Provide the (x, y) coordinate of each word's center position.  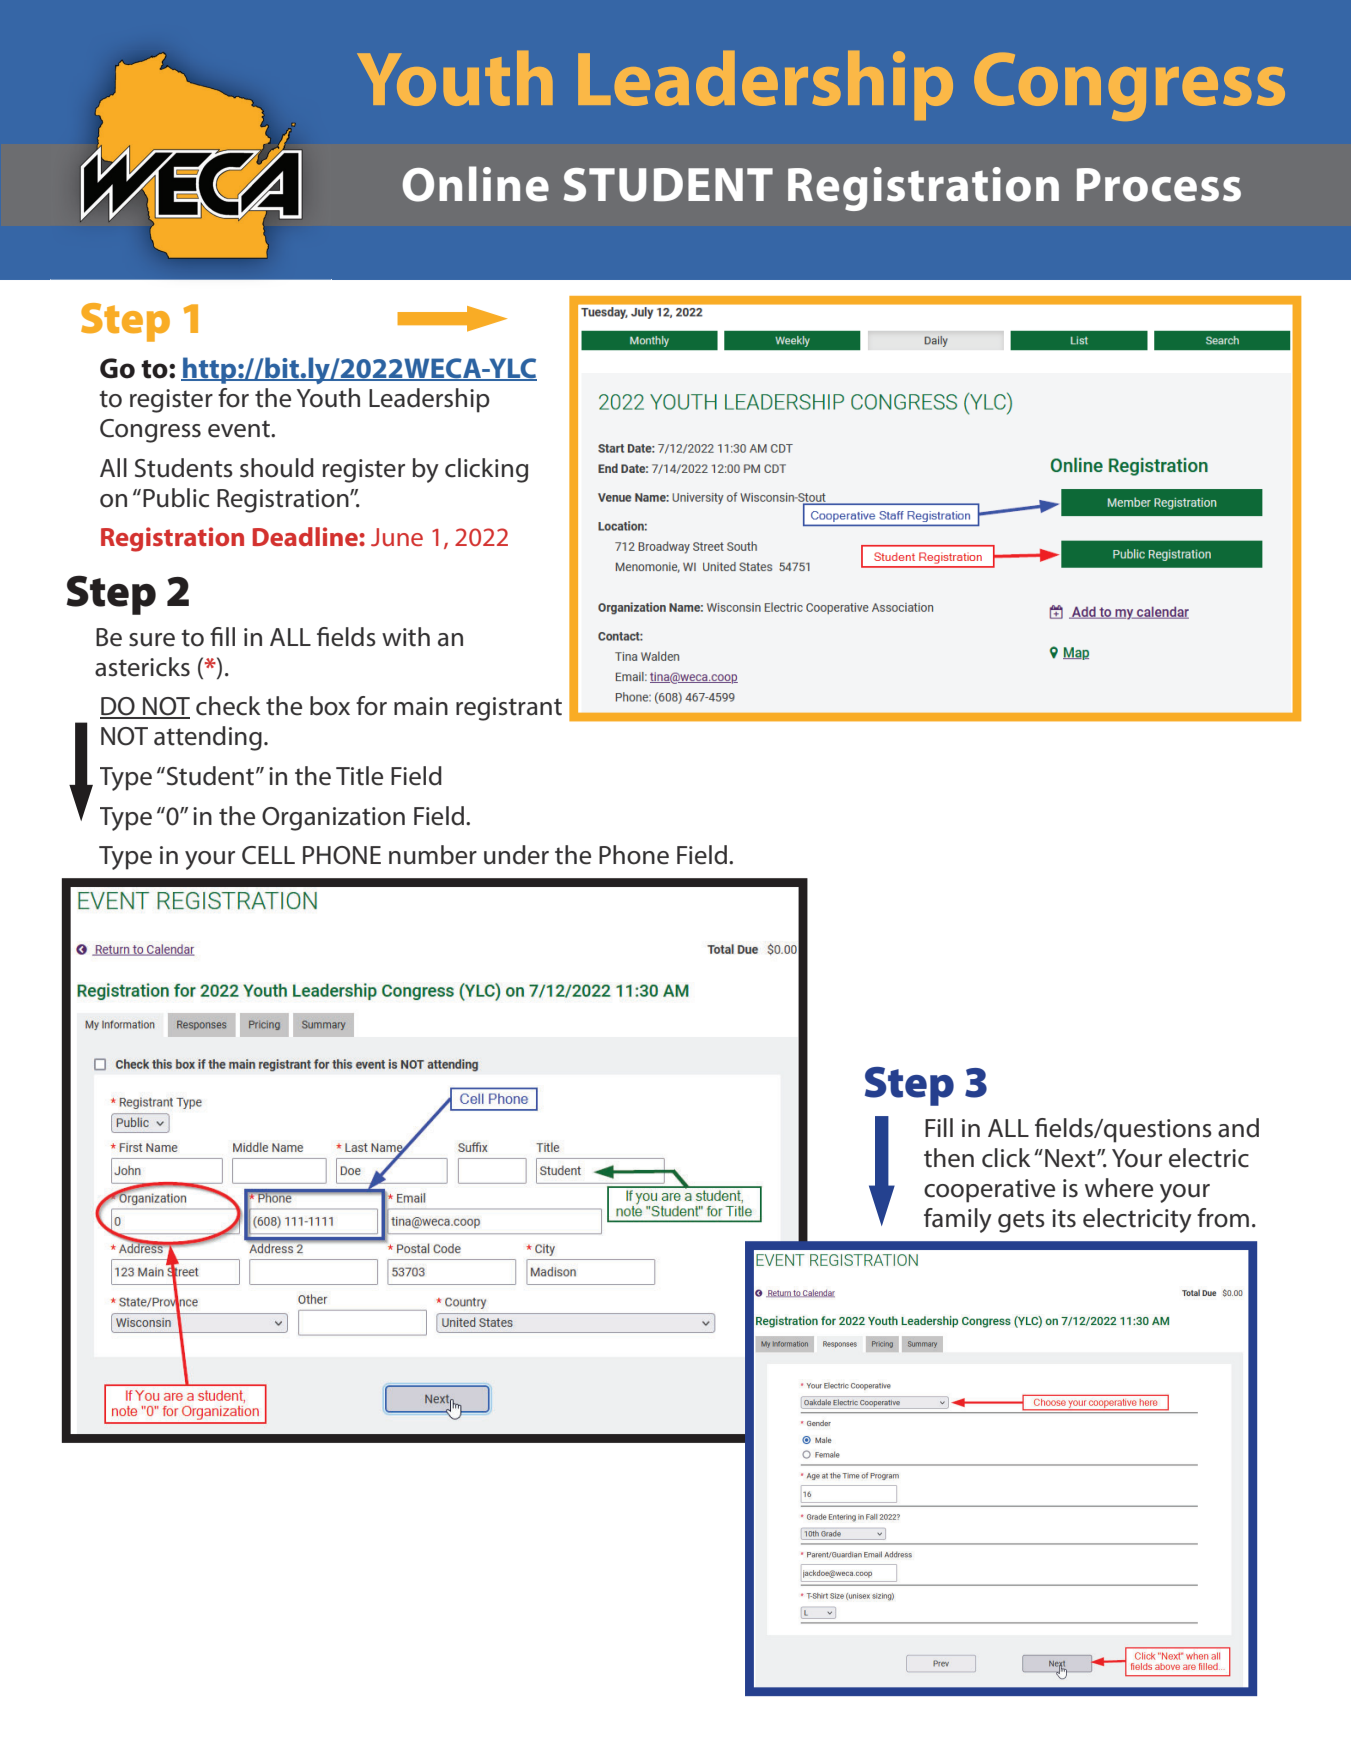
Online (475, 184)
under (516, 855)
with (406, 637)
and (1238, 1128)
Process (1159, 185)
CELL (268, 855)
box (330, 706)
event (240, 429)
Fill (939, 1127)
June (397, 537)
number (433, 855)
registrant (509, 709)
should (277, 468)
